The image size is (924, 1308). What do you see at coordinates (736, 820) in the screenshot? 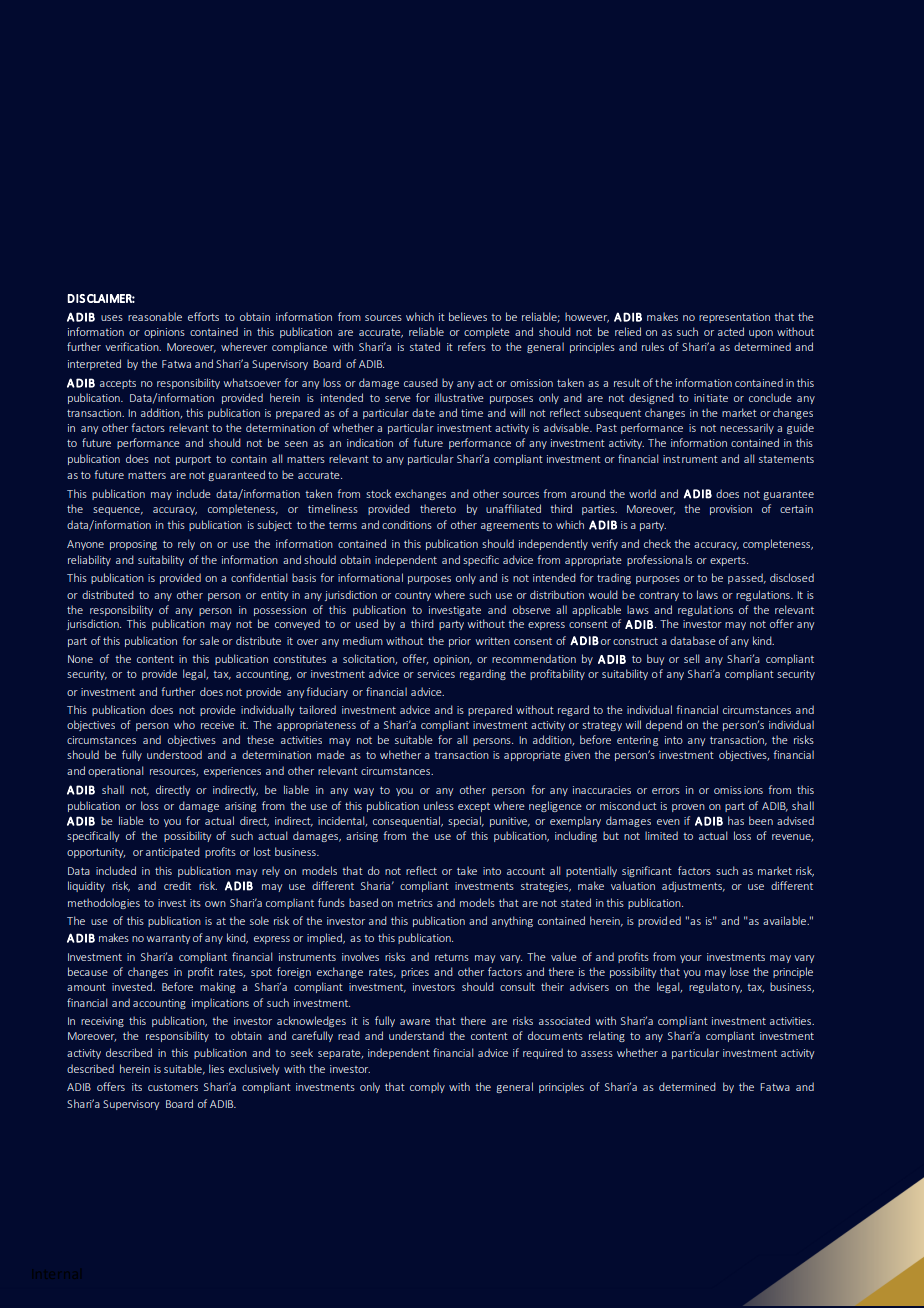
I see `has` at bounding box center [736, 820].
